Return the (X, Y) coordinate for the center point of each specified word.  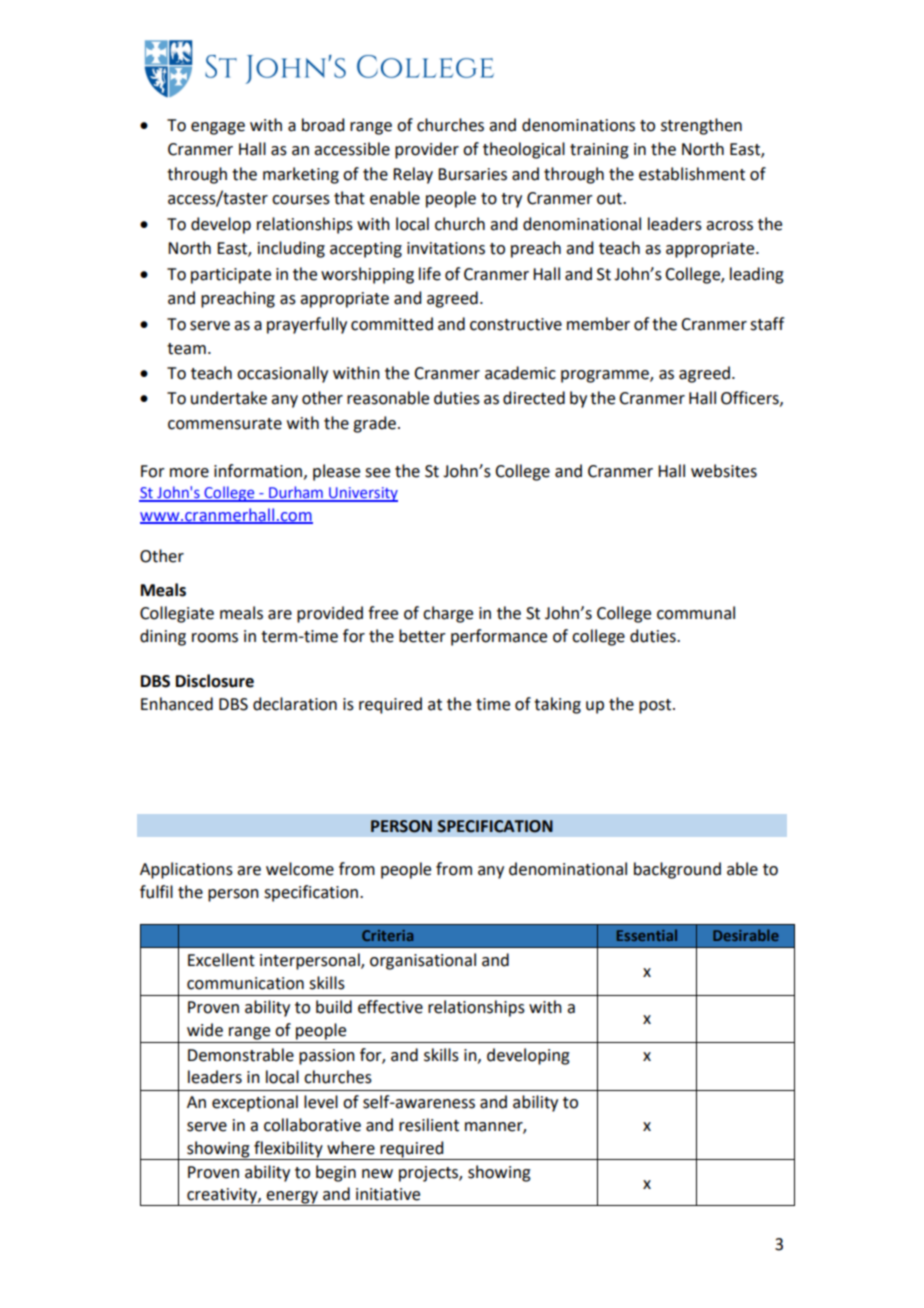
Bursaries (472, 174)
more (189, 473)
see (377, 473)
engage (218, 128)
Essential (647, 935)
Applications (186, 870)
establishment (692, 174)
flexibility (288, 1150)
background (677, 870)
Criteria (387, 935)
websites (724, 471)
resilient (429, 1125)
